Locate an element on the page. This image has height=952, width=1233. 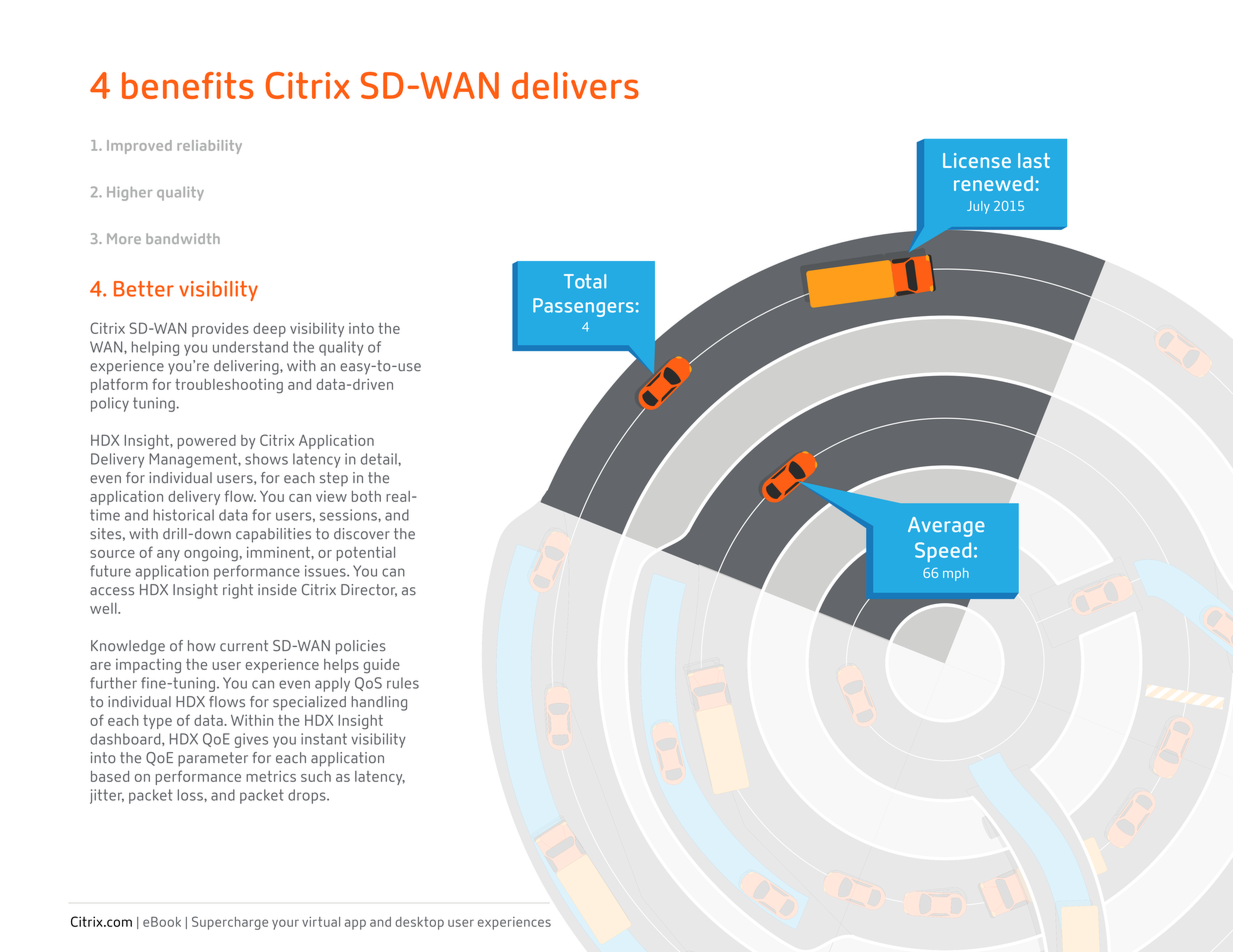
desktop is located at coordinates (419, 923).
